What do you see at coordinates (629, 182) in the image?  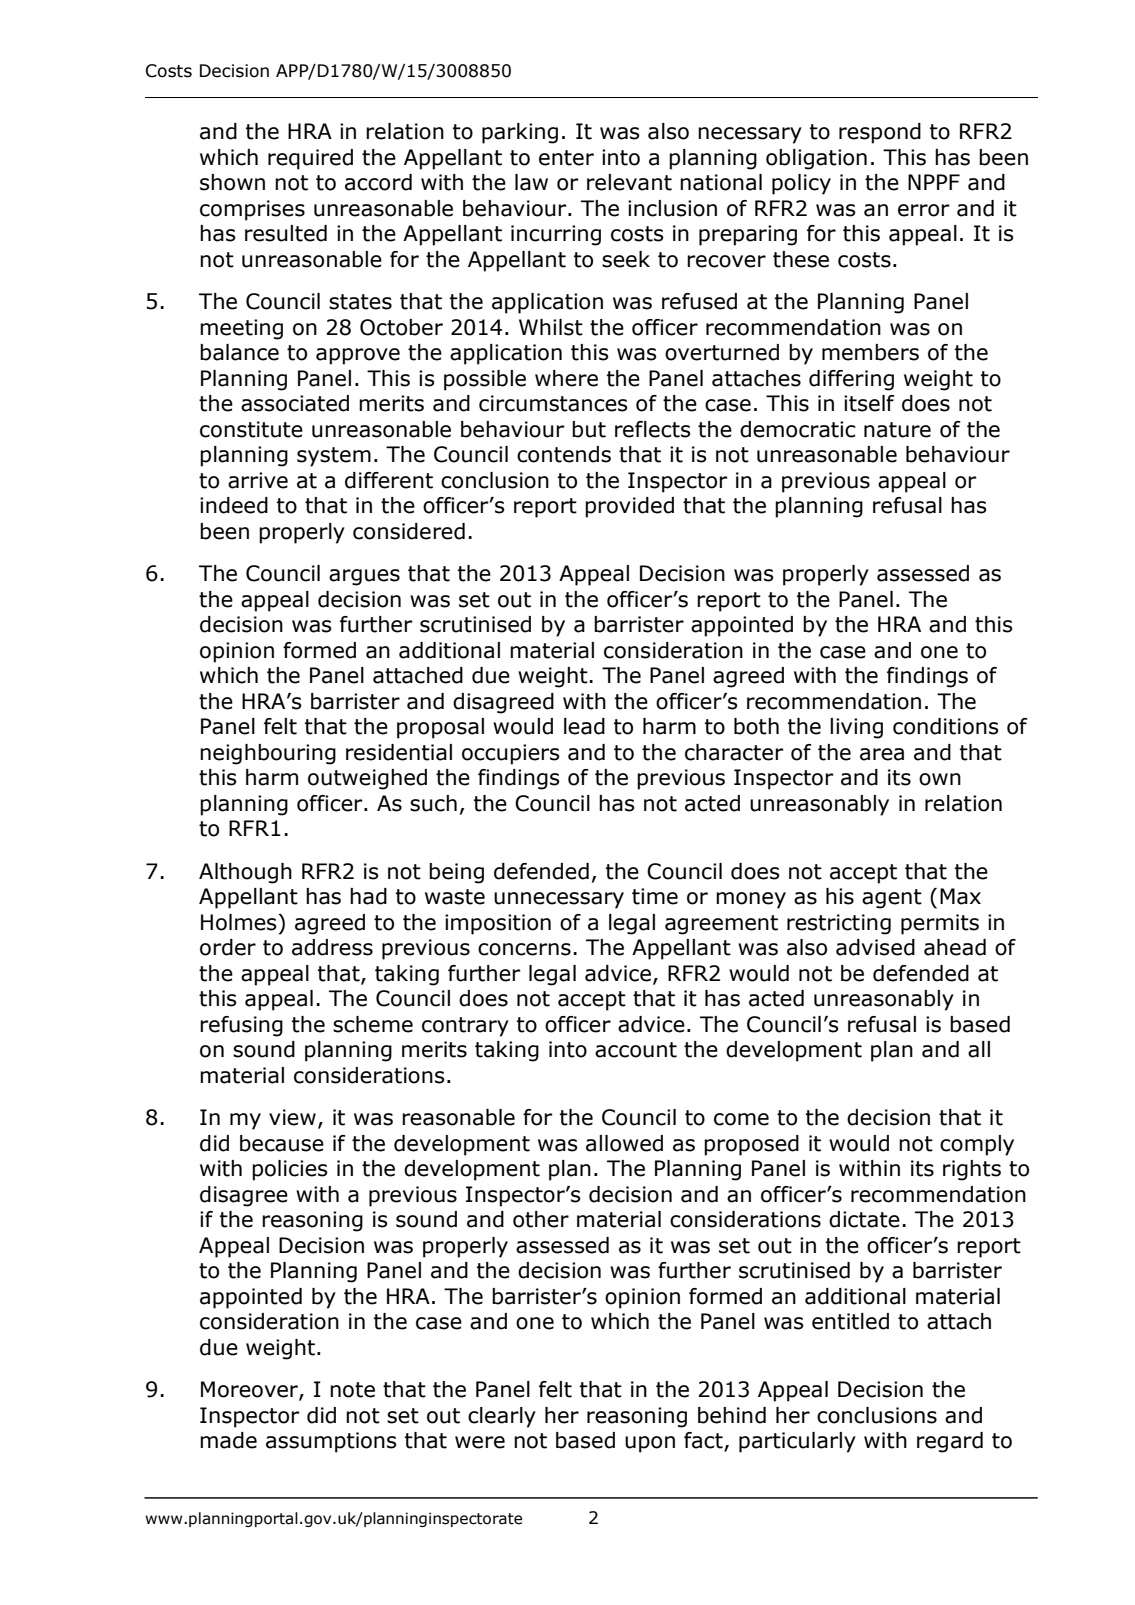 I see `relevant` at bounding box center [629, 182].
